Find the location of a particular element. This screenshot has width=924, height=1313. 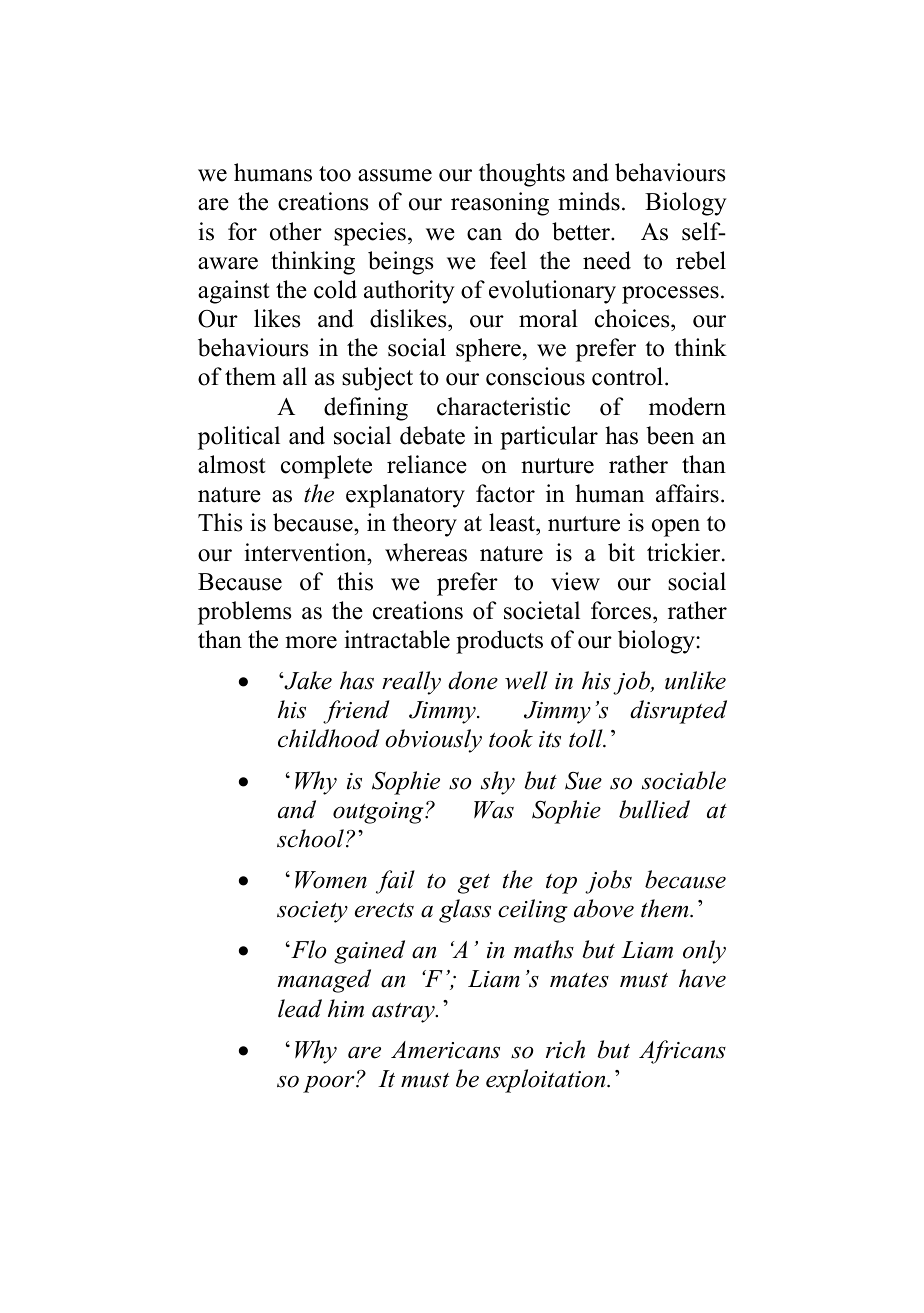

products is located at coordinates (499, 642).
